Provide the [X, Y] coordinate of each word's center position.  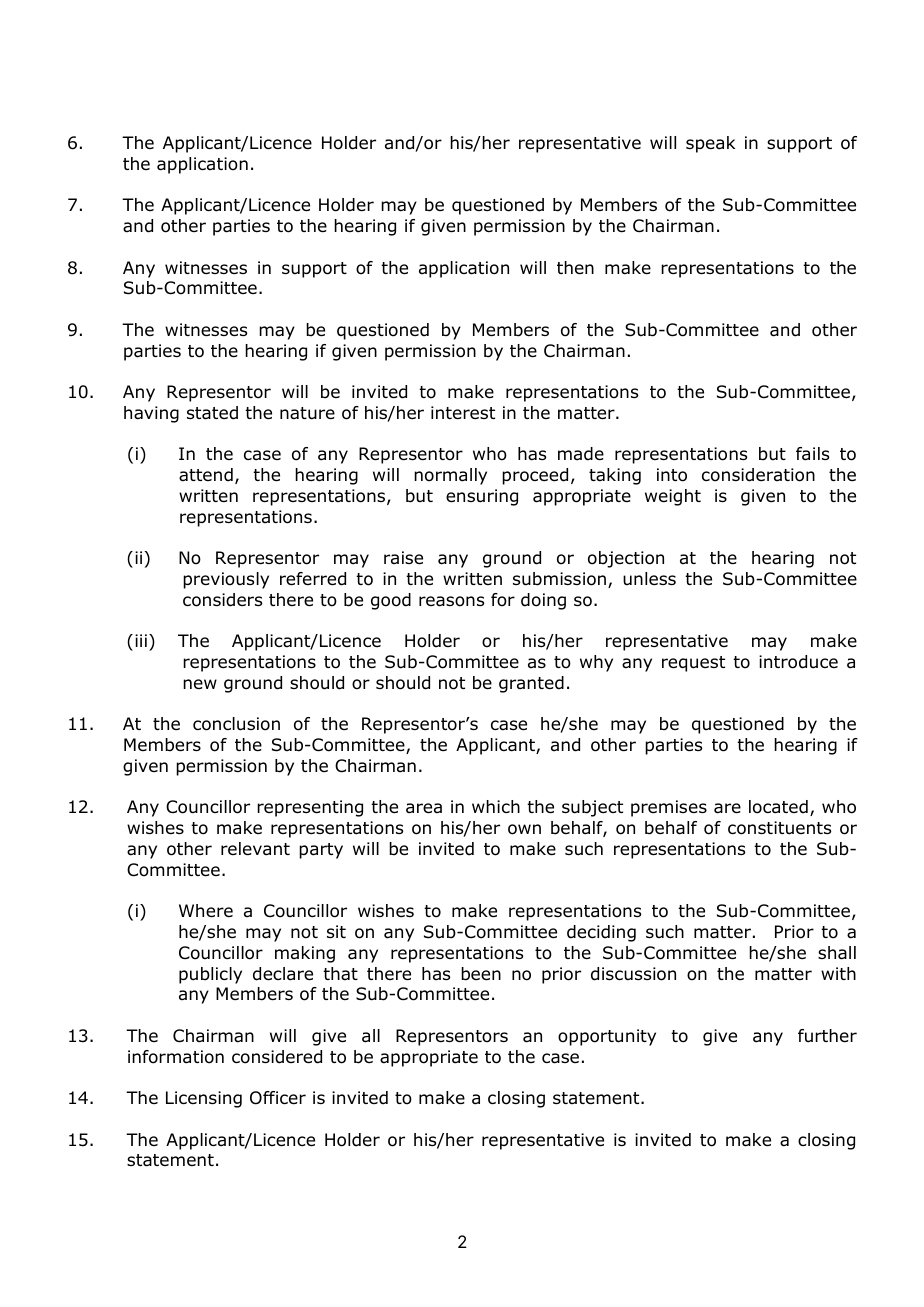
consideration [758, 475]
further [827, 1036]
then [575, 268]
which [496, 806]
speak [710, 144]
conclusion [236, 724]
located [778, 807]
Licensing [204, 1099]
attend [206, 475]
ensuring [482, 497]
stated [212, 413]
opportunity [607, 1037]
